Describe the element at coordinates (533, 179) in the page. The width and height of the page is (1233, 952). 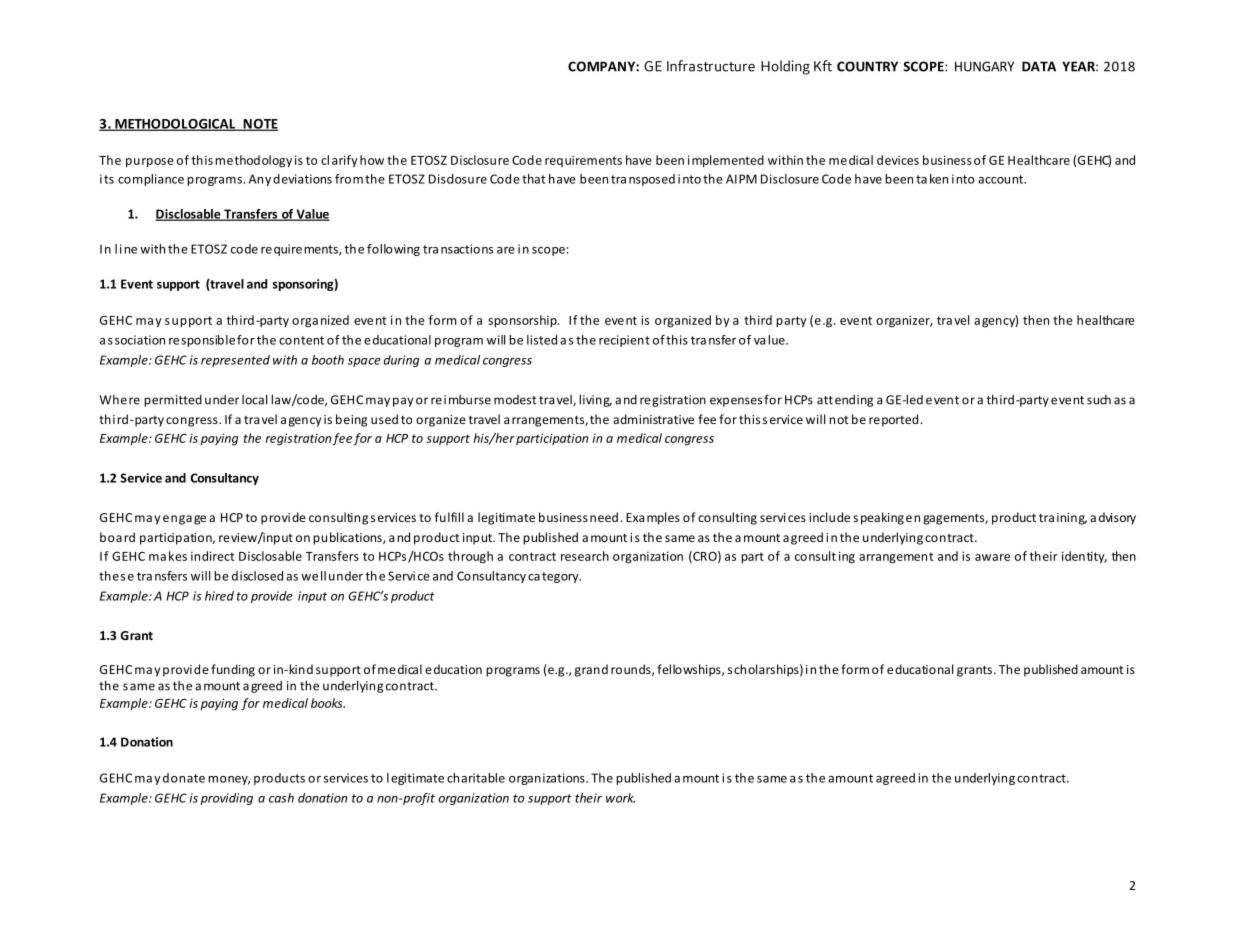
I see `that` at that location.
